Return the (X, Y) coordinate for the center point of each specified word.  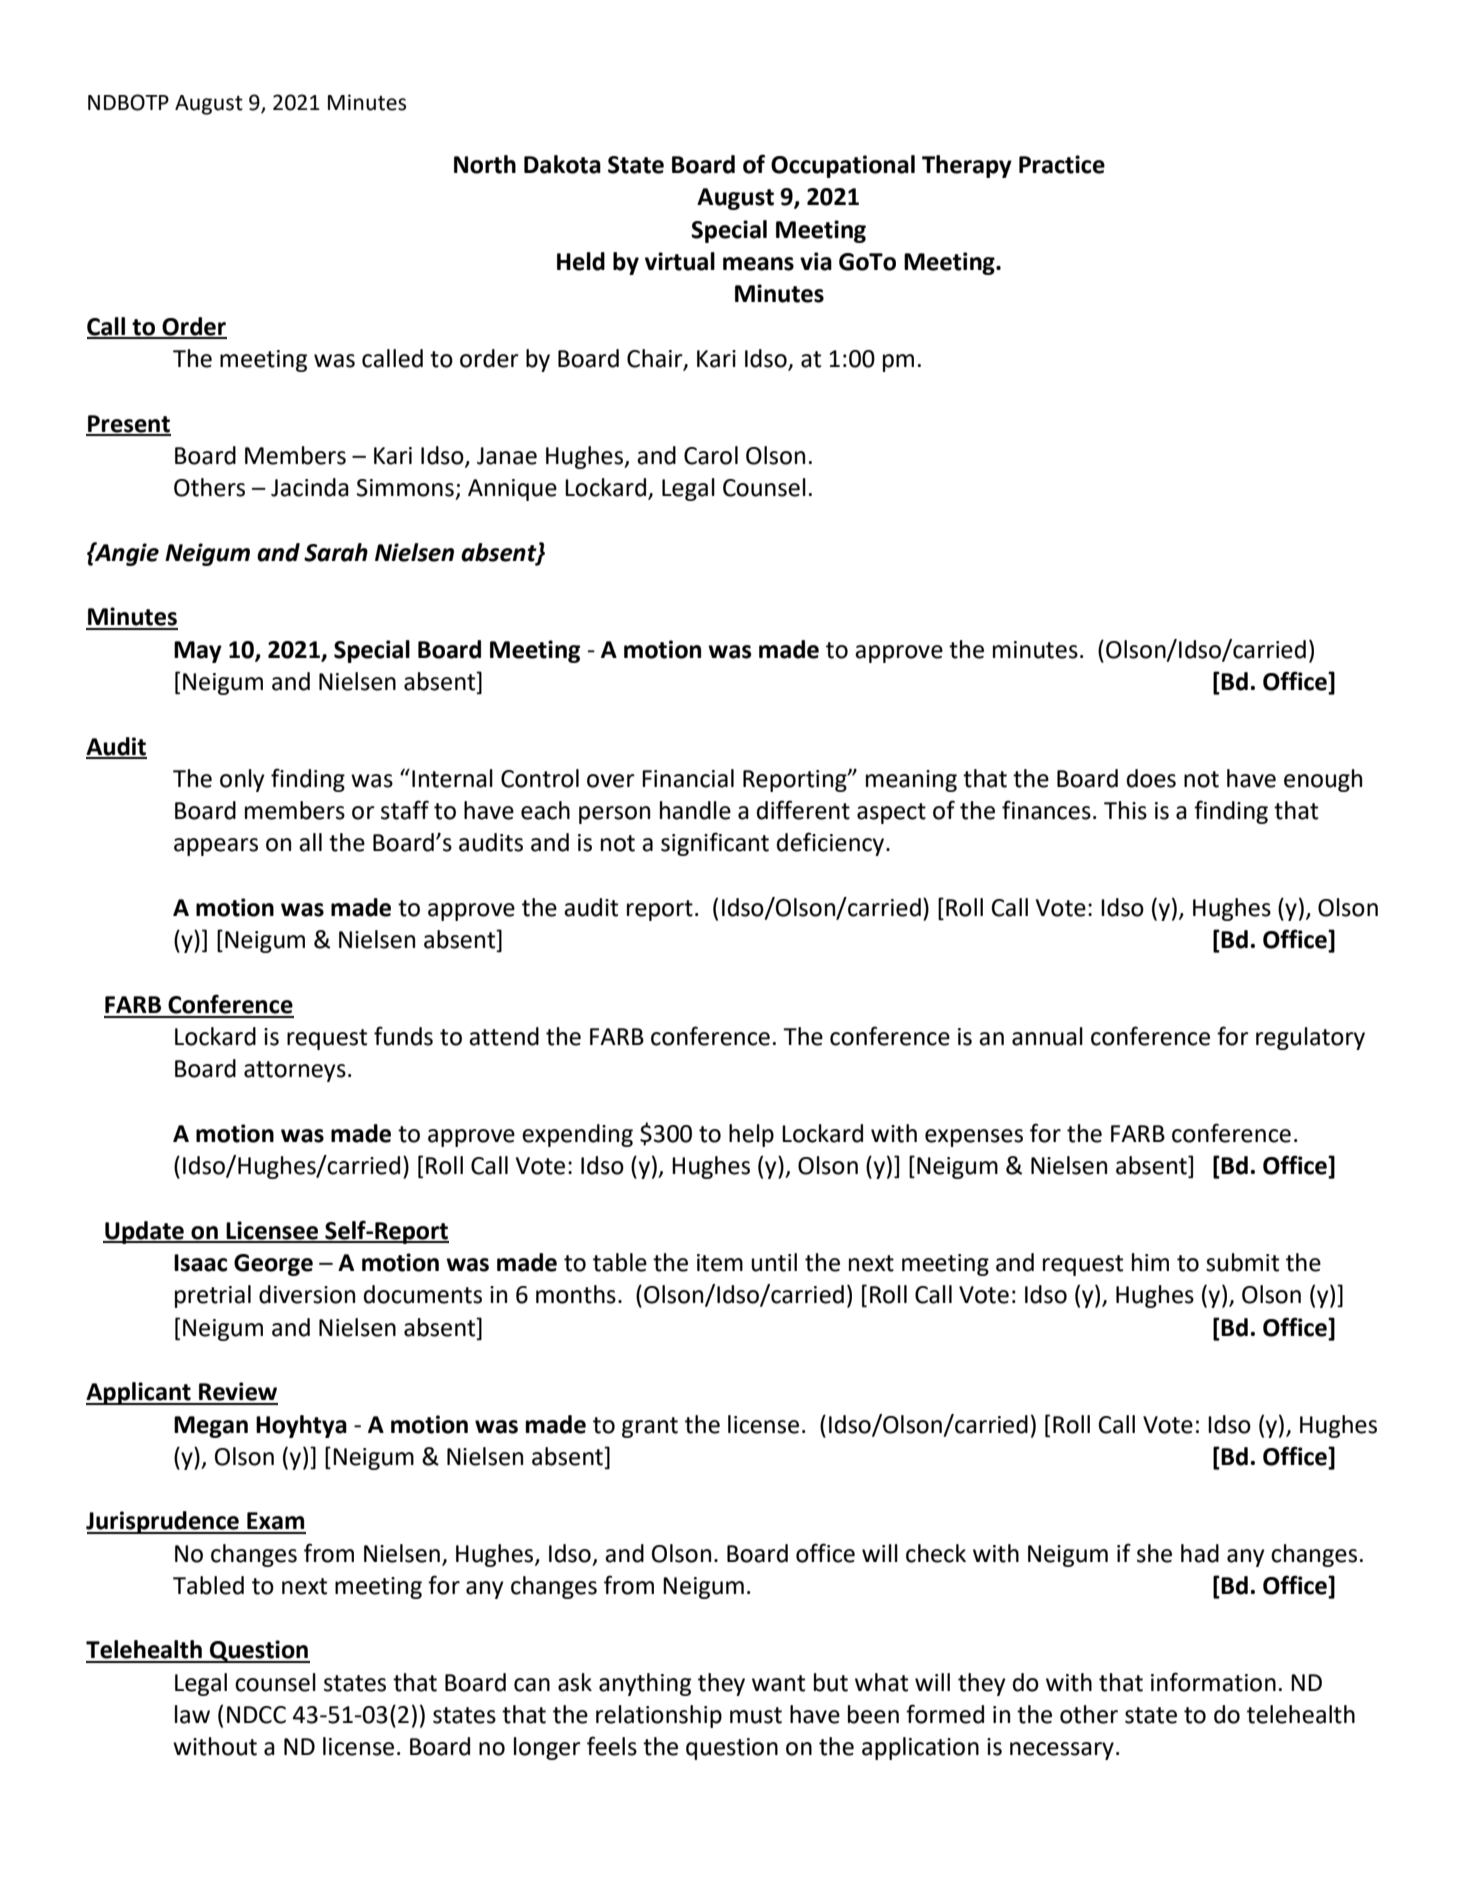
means (758, 264)
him (1150, 1262)
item (720, 1263)
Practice (1062, 164)
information (1213, 1682)
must (756, 1715)
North (485, 164)
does (1151, 778)
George (273, 1265)
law (192, 1714)
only (242, 780)
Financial (688, 778)
